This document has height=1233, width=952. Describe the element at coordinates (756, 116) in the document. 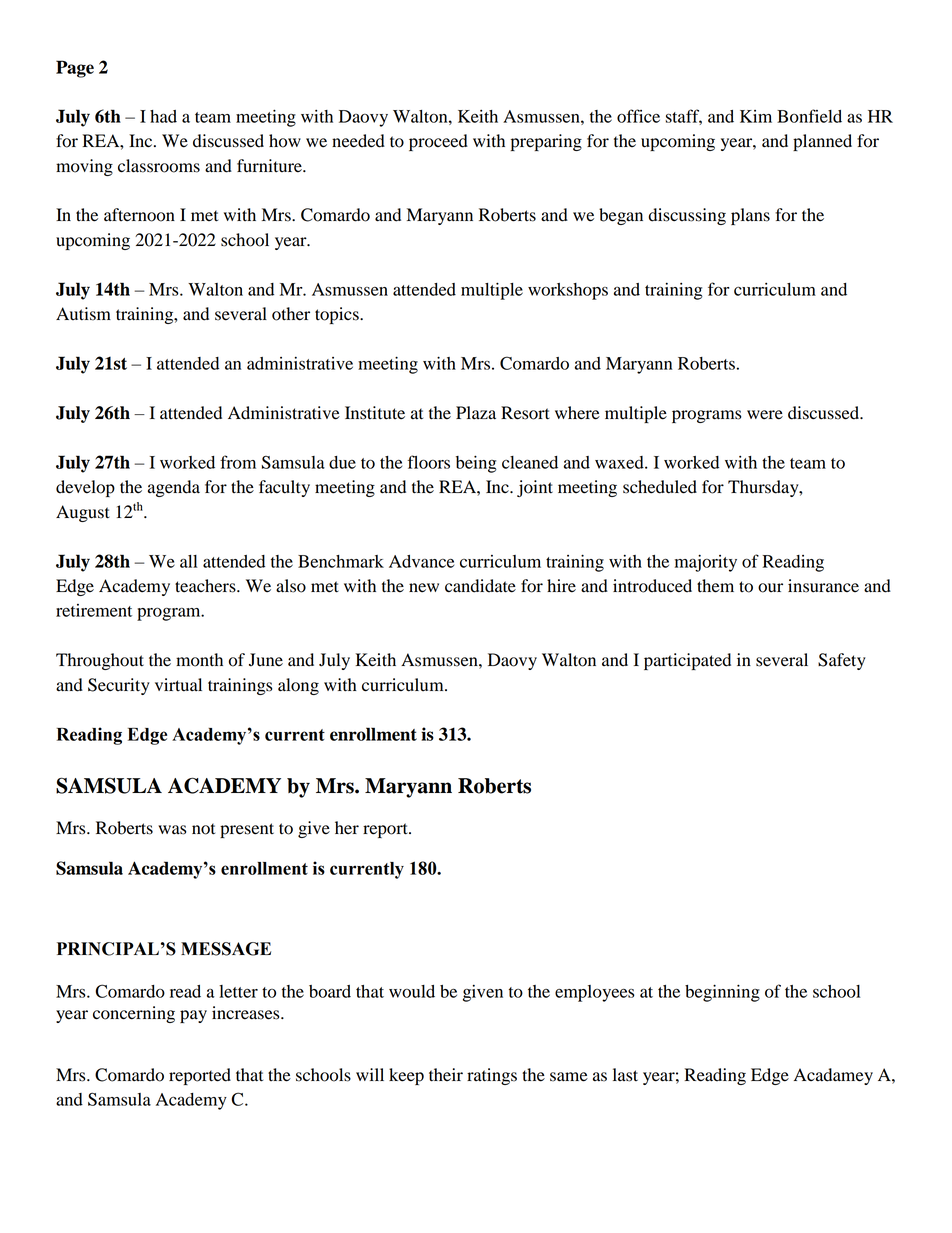

I see `Kim` at that location.
